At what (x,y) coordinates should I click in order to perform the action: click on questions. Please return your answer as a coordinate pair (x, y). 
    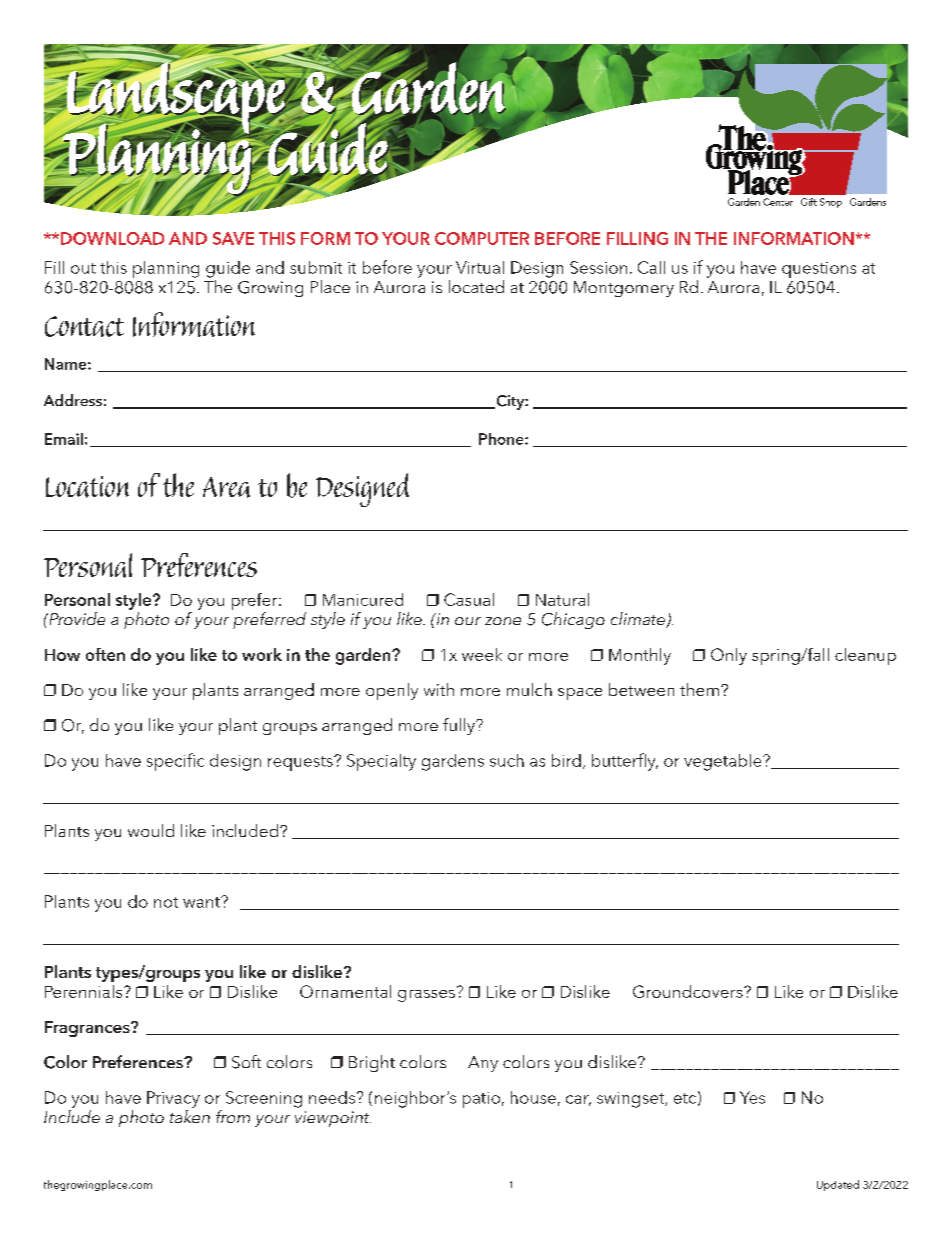
    Looking at the image, I should click on (819, 270).
